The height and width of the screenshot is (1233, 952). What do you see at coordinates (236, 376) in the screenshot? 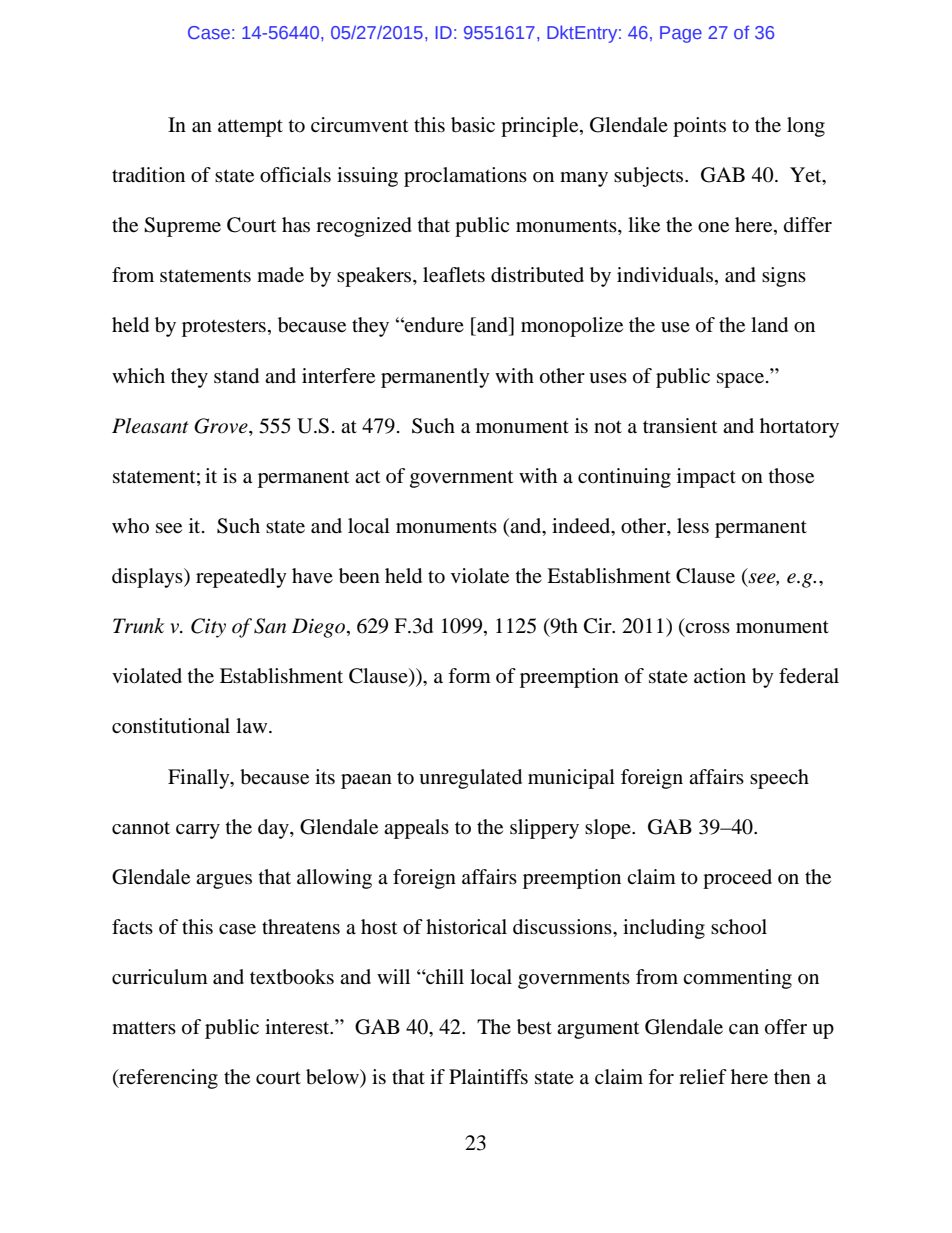
I see `stand` at bounding box center [236, 376].
